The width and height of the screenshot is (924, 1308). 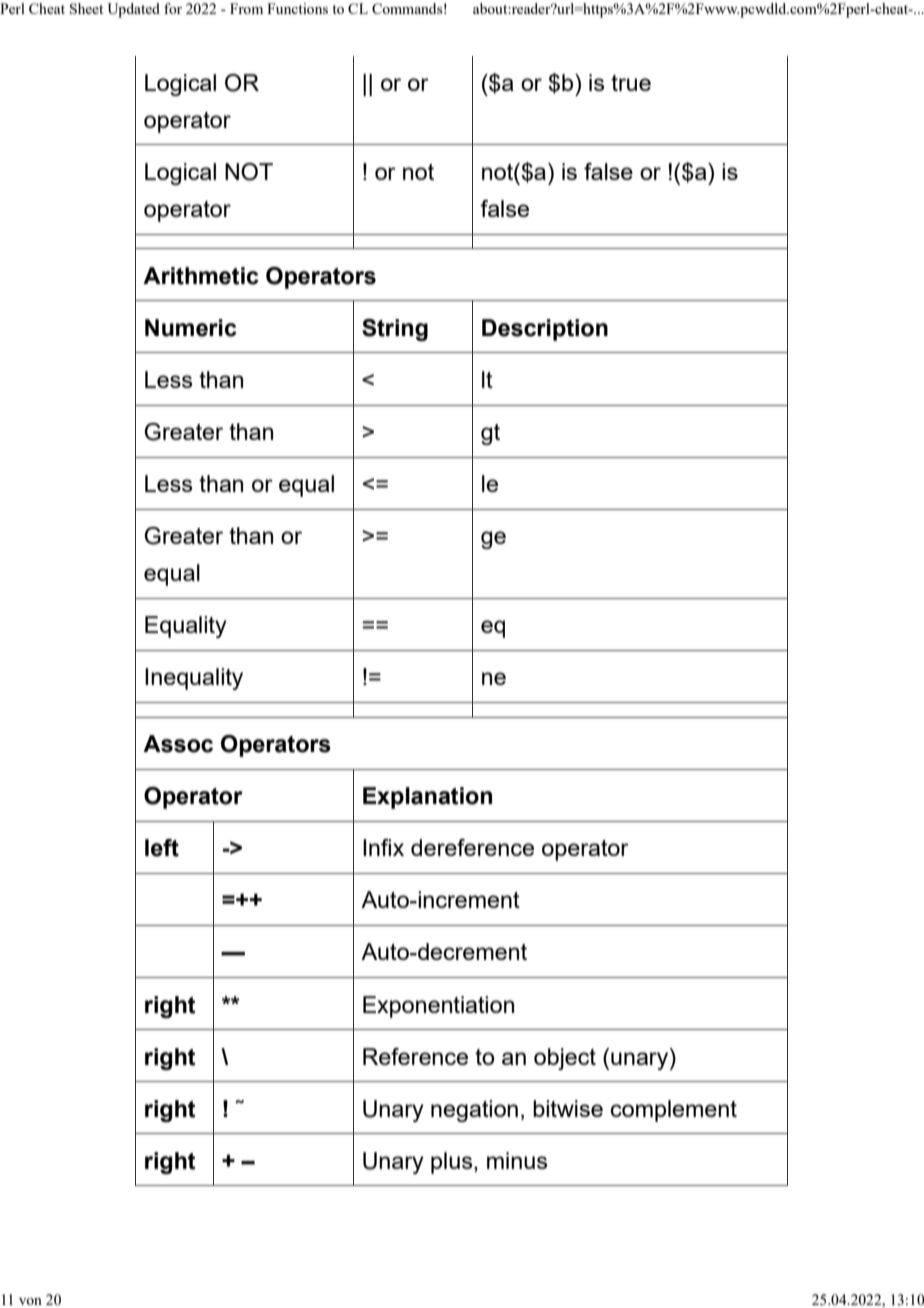 I want to click on plus, so click(x=453, y=1163).
